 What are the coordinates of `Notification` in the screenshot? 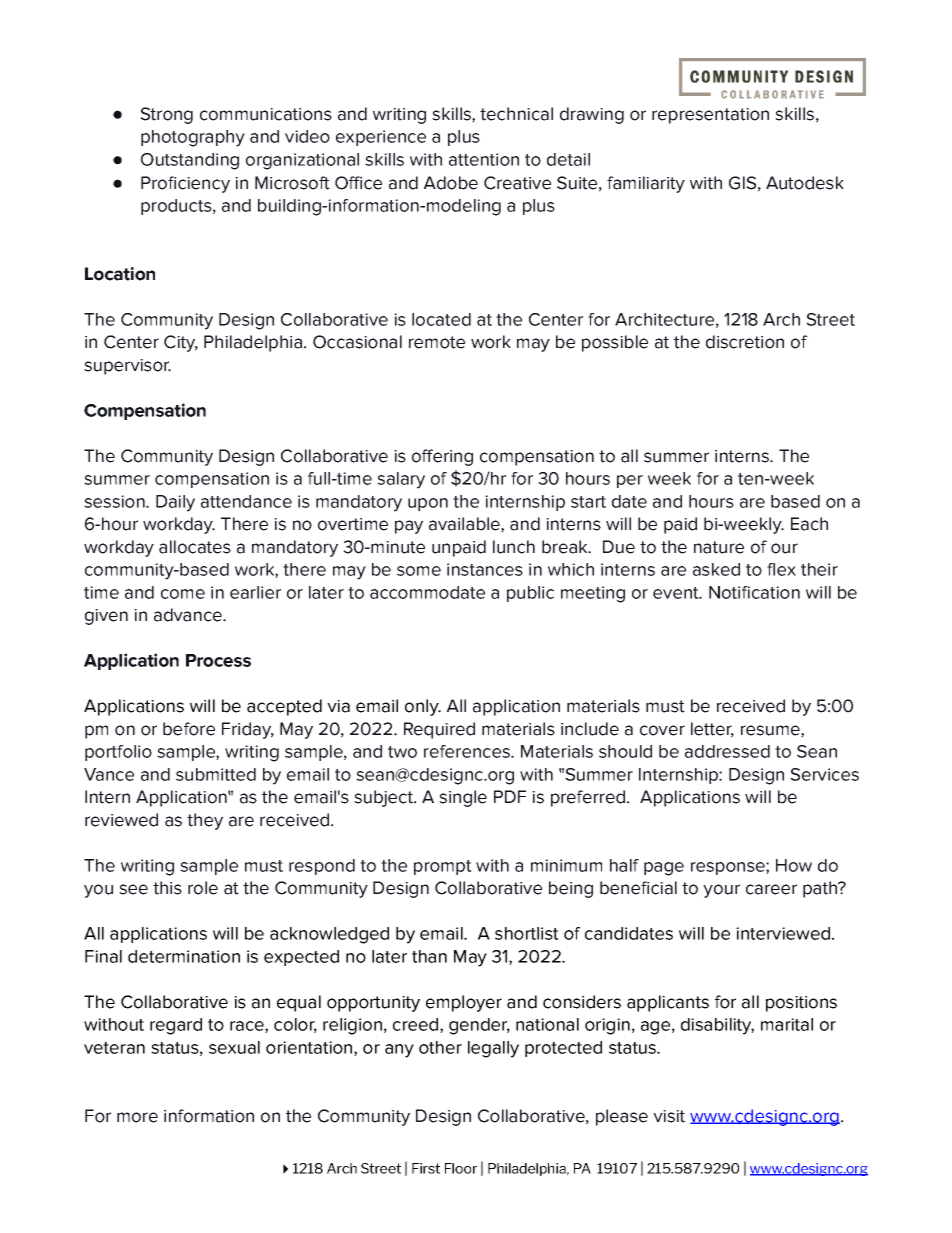 It's located at (754, 592).
